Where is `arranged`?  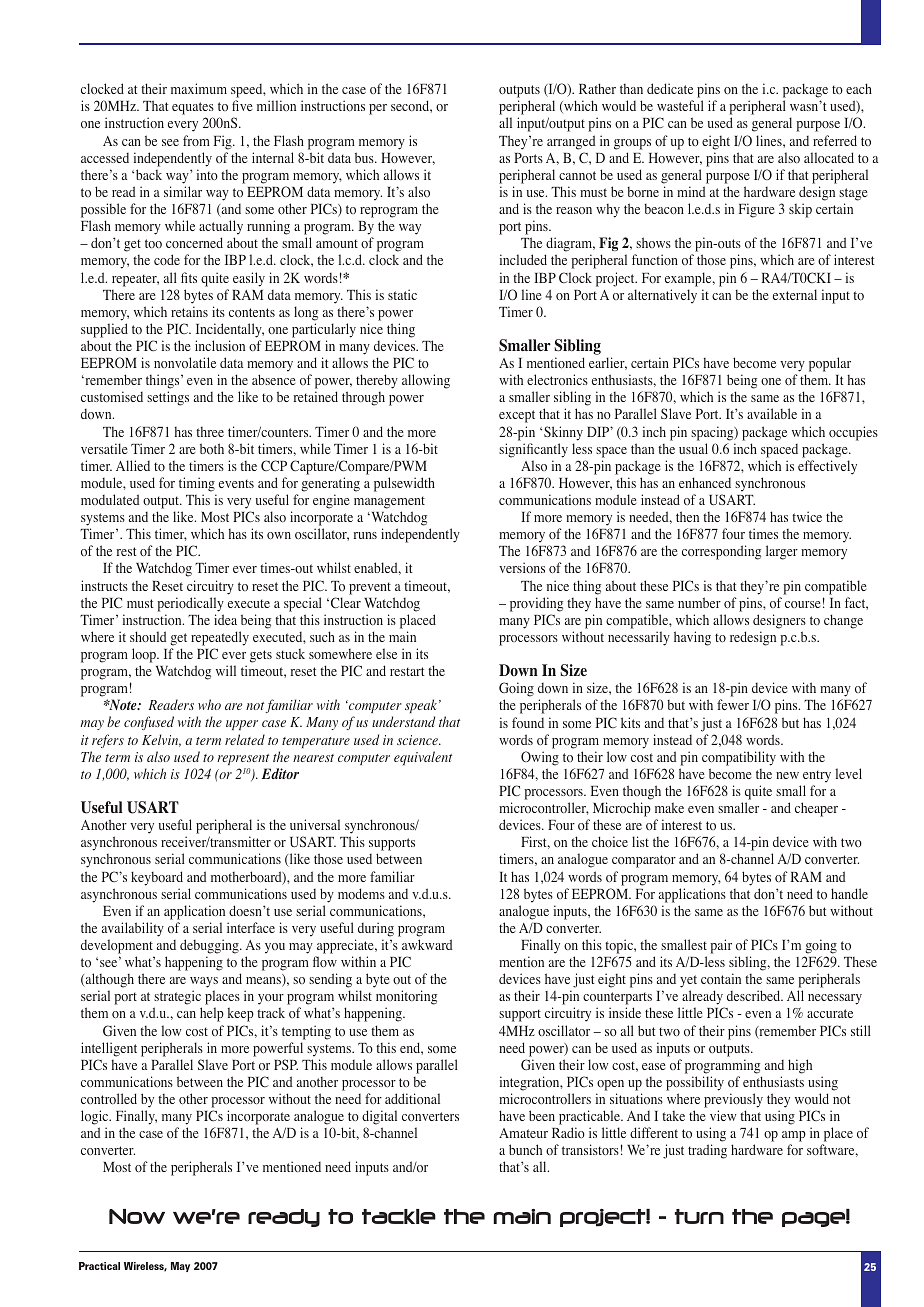
arranged is located at coordinates (571, 142).
